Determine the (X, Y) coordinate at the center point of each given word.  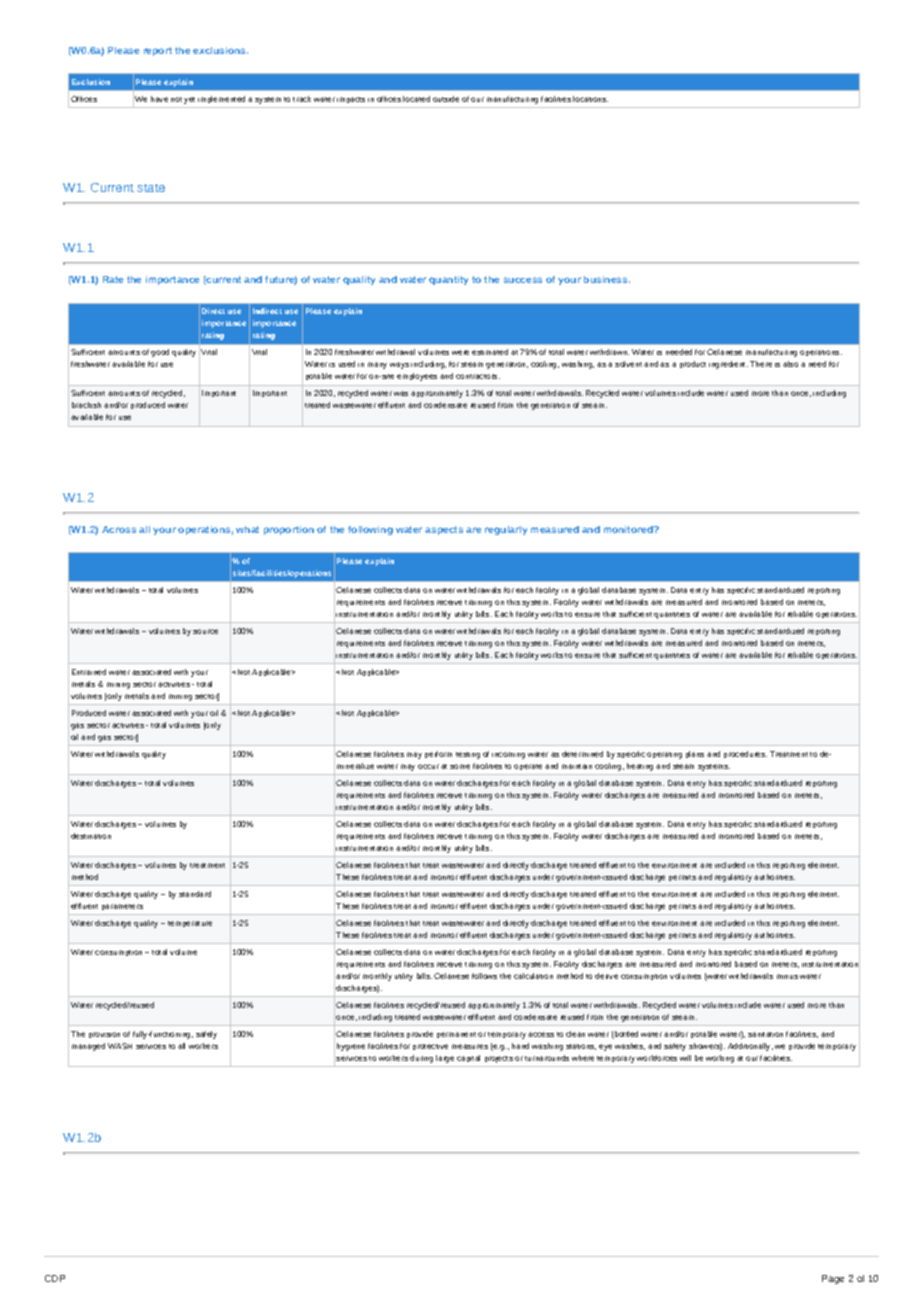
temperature (190, 924)
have (159, 99)
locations (590, 99)
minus (787, 976)
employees (417, 377)
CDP (55, 1278)
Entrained (89, 672)
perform (438, 754)
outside (446, 99)
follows (484, 976)
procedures (745, 754)
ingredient (728, 365)
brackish (86, 405)
